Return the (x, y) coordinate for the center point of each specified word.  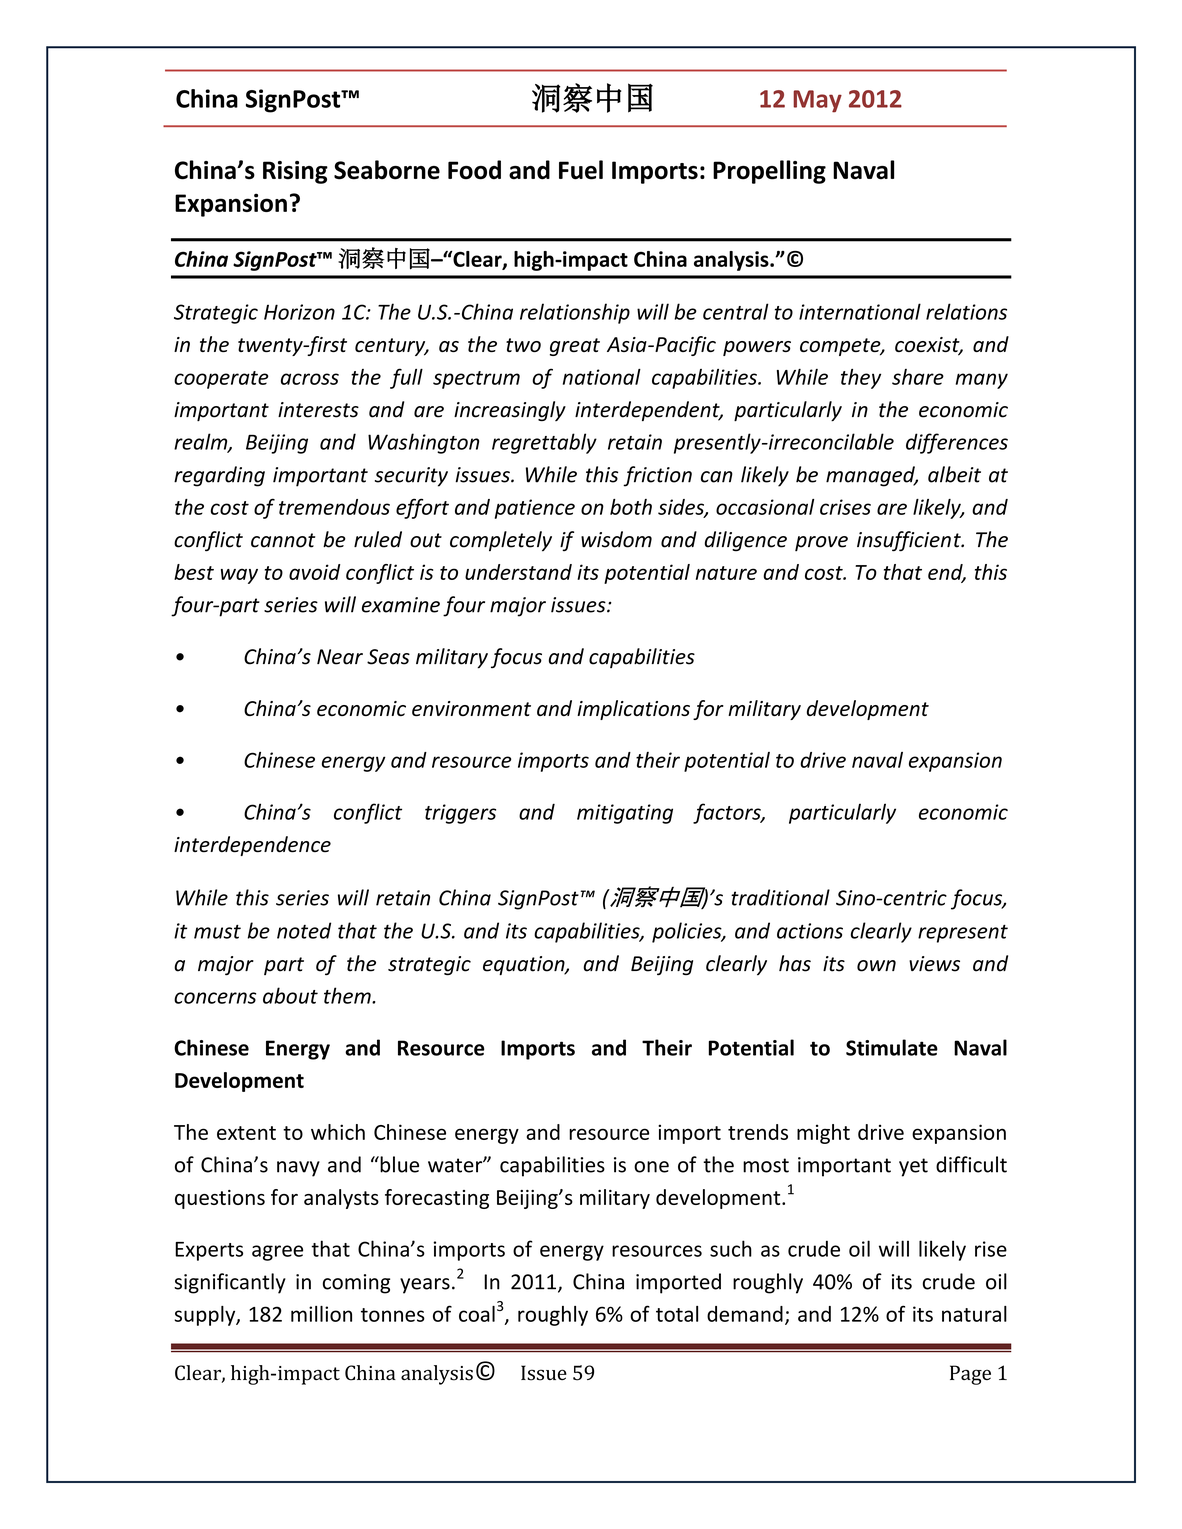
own (876, 966)
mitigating (625, 814)
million (321, 1314)
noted (304, 930)
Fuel (581, 170)
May (817, 101)
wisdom (616, 539)
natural (974, 1314)
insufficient (910, 541)
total (677, 1314)
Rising (295, 172)
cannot (283, 540)
